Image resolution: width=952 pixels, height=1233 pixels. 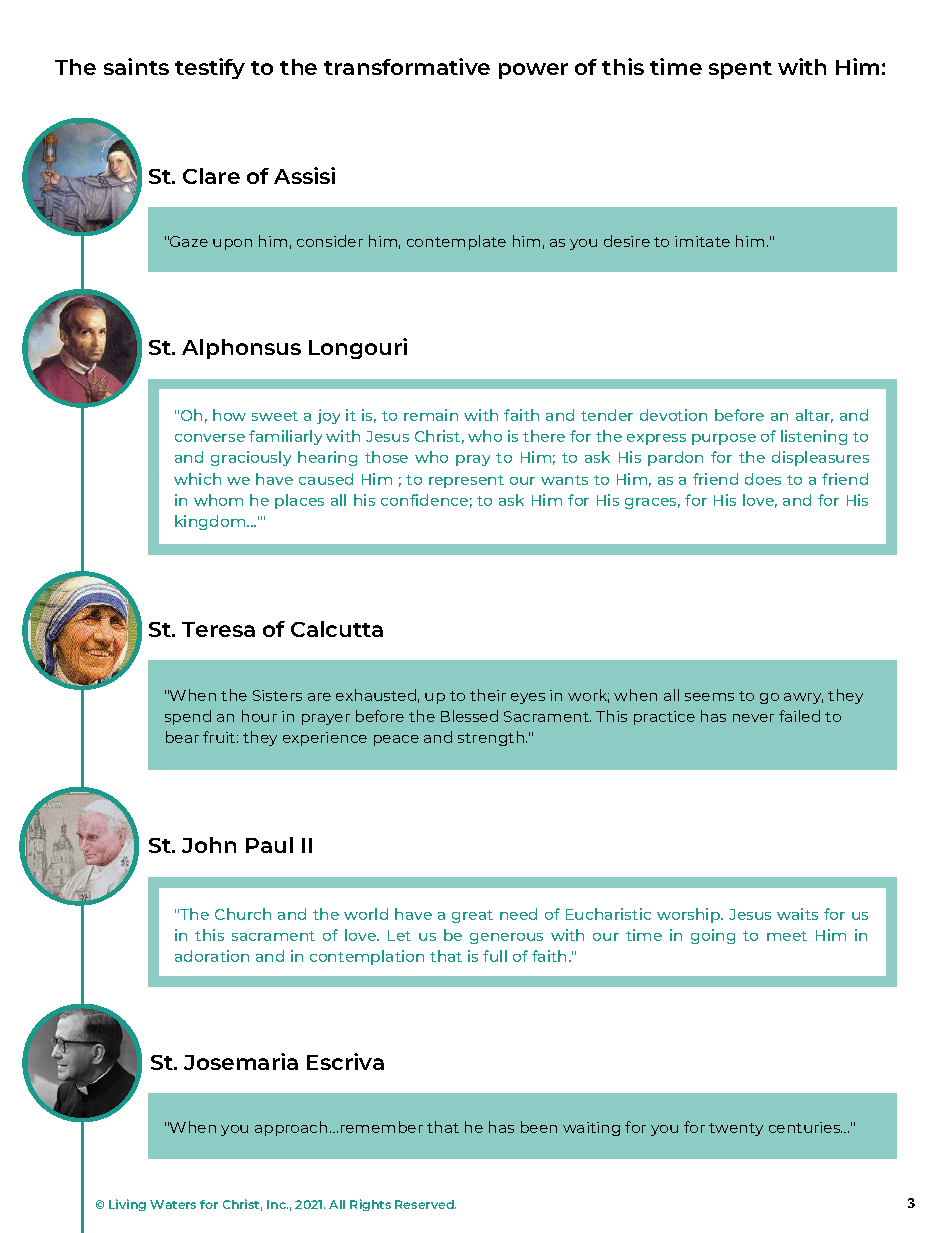 I want to click on Waters, so click(x=173, y=1204).
